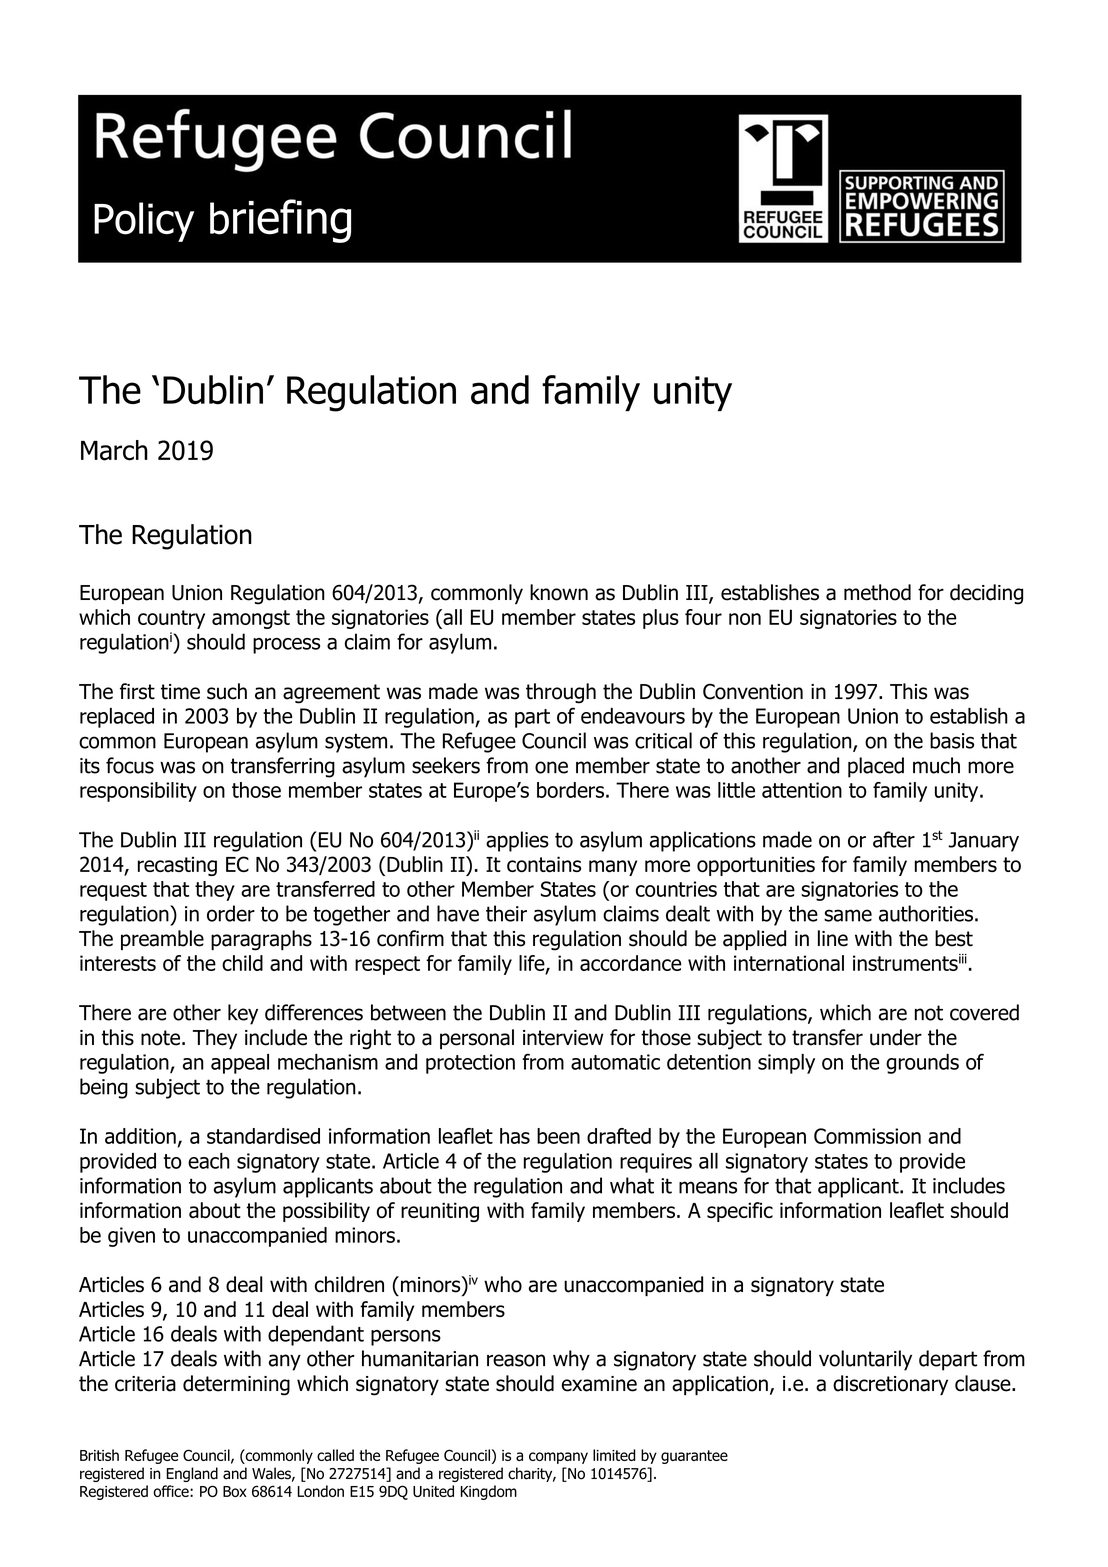 The width and height of the image is (1108, 1567). I want to click on known, so click(559, 592).
